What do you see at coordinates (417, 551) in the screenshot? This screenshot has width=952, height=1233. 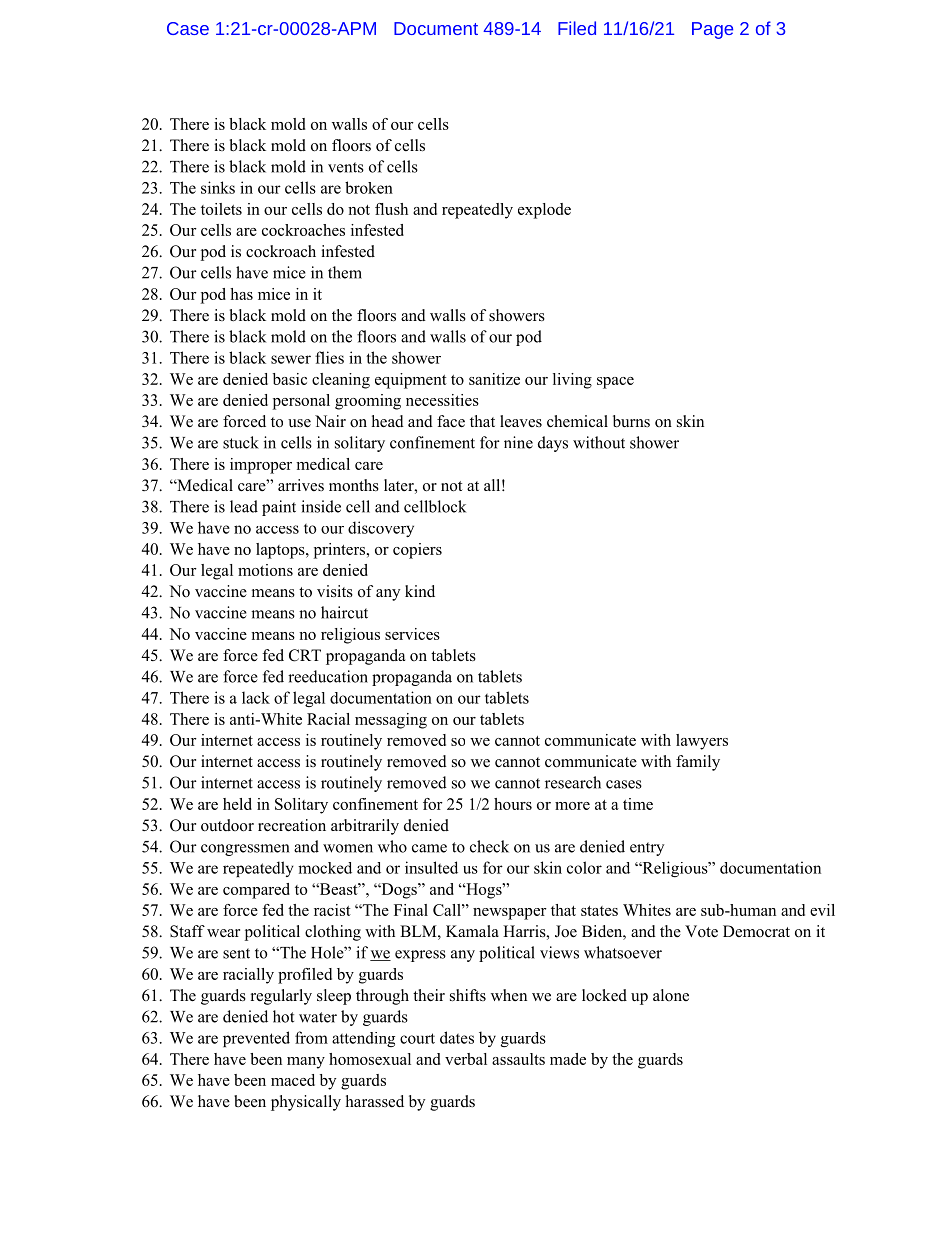 I see `copiers` at bounding box center [417, 551].
